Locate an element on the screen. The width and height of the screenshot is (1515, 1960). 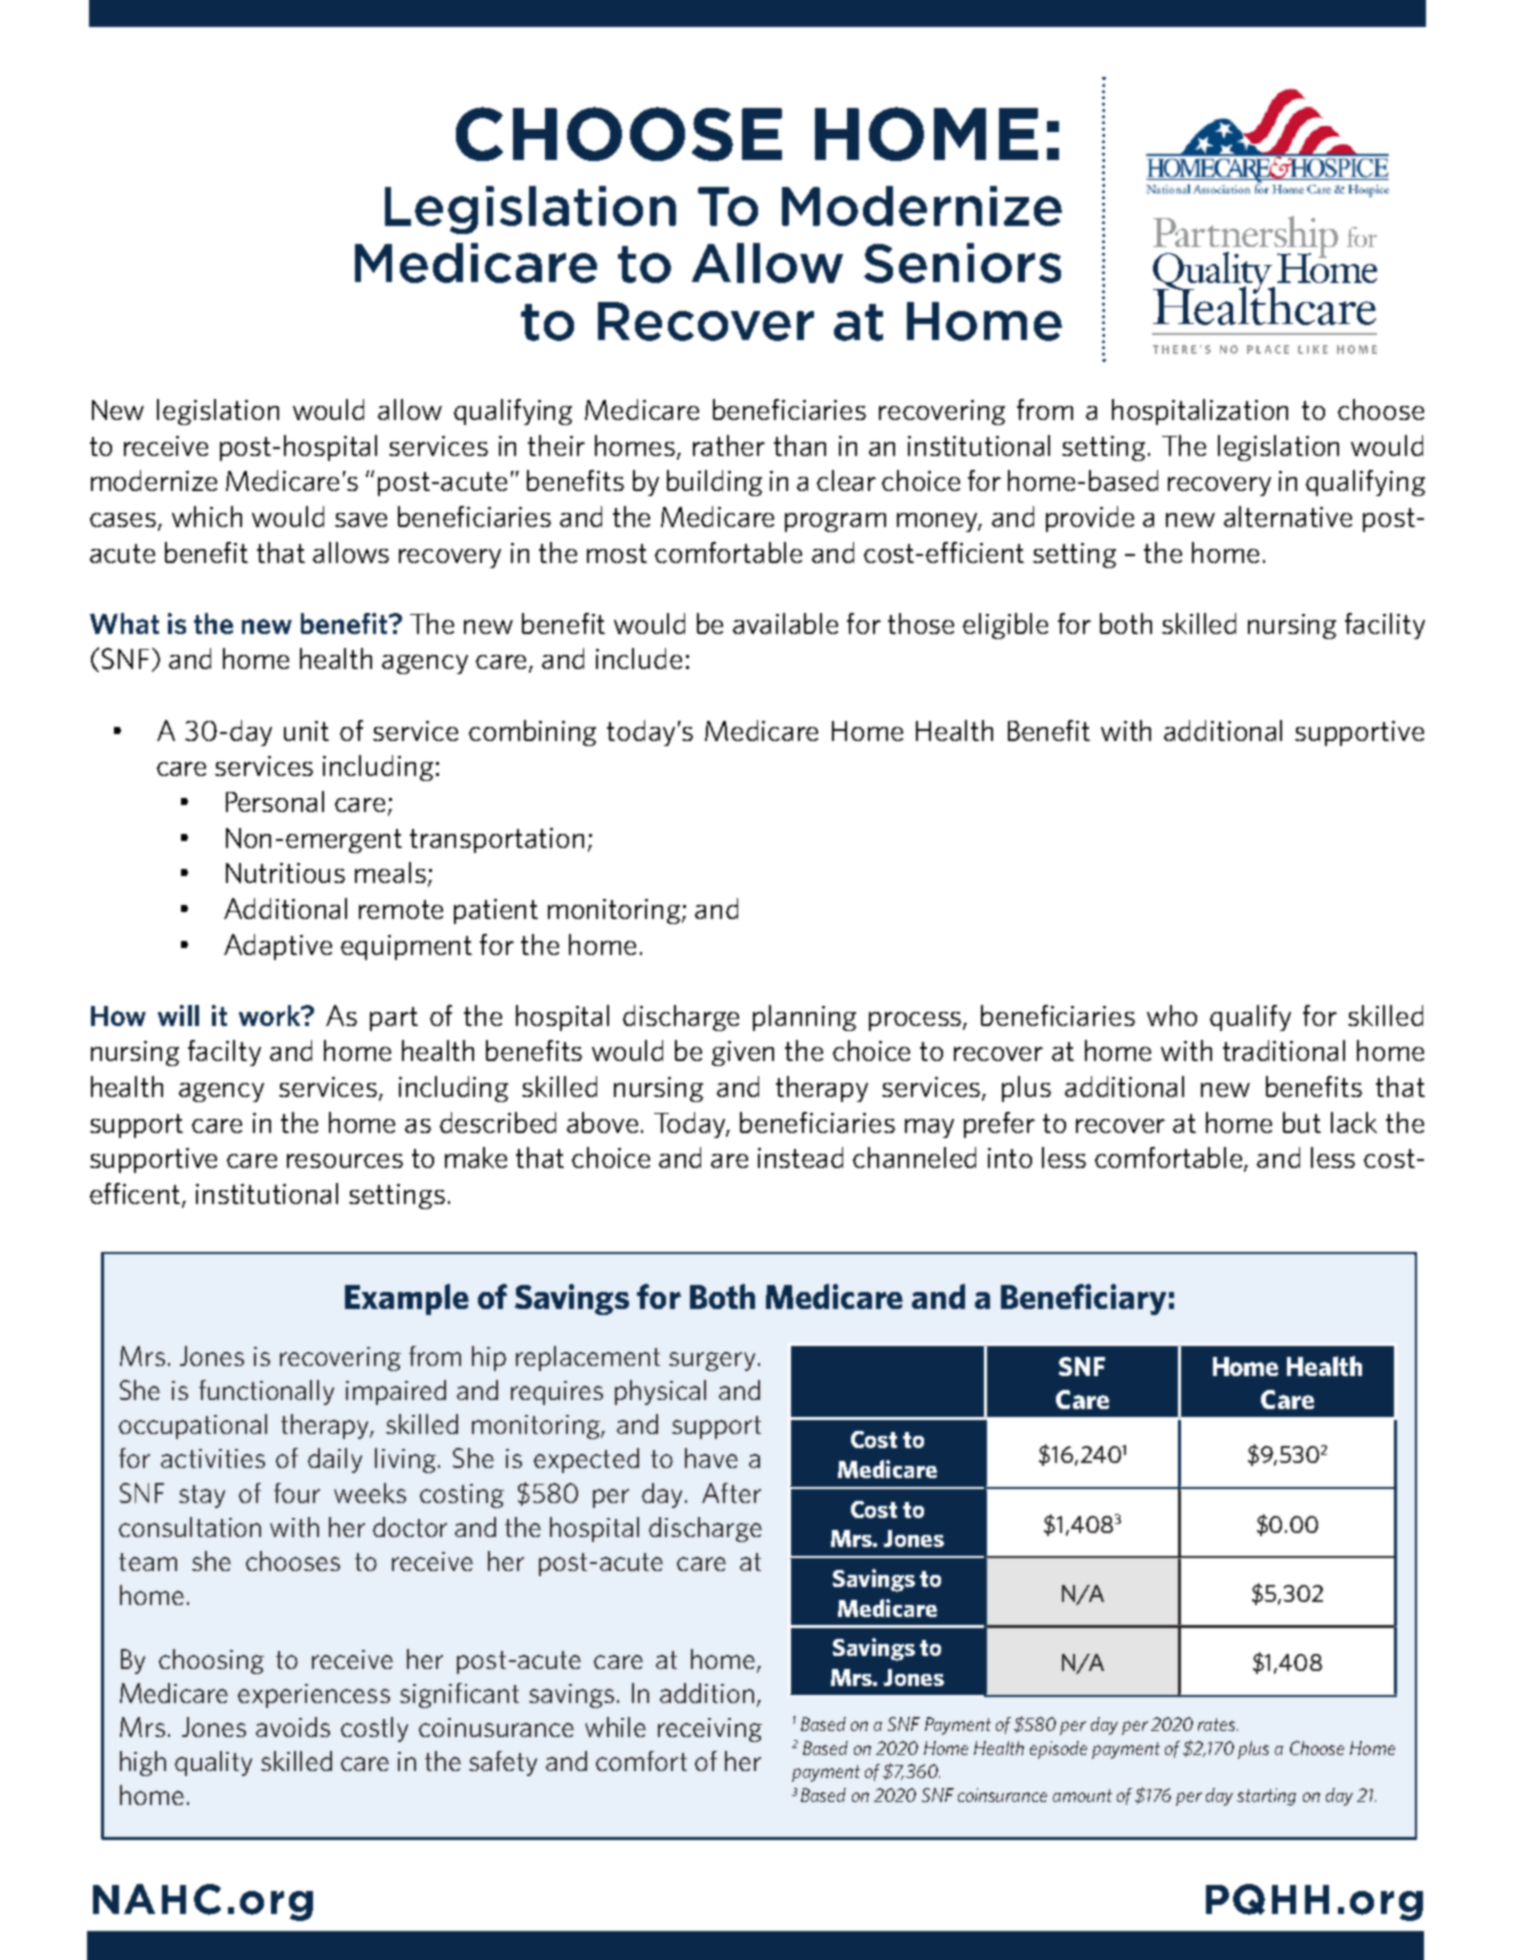
avoids is located at coordinates (293, 1727).
